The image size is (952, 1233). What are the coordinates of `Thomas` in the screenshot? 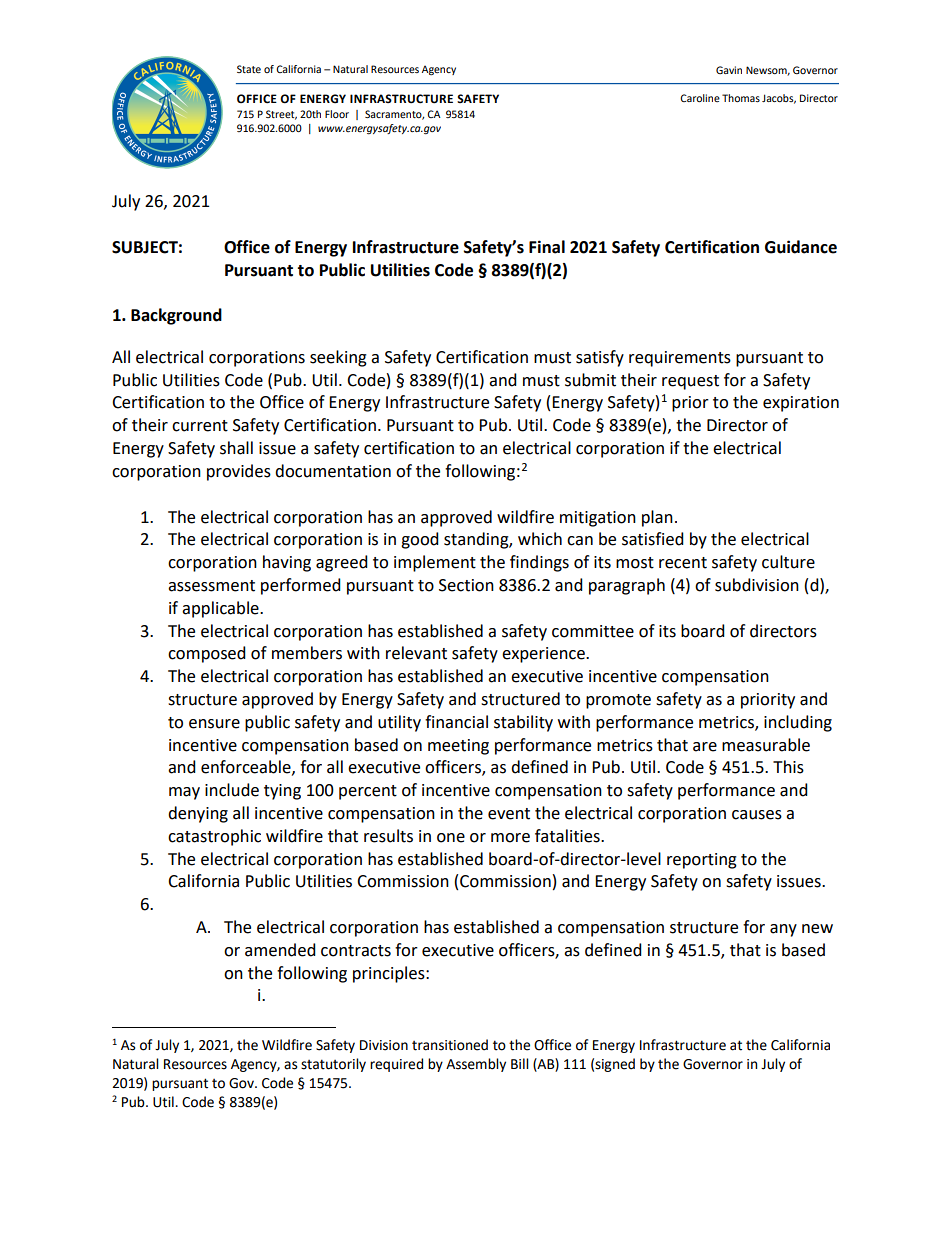 It's located at (741, 98).
